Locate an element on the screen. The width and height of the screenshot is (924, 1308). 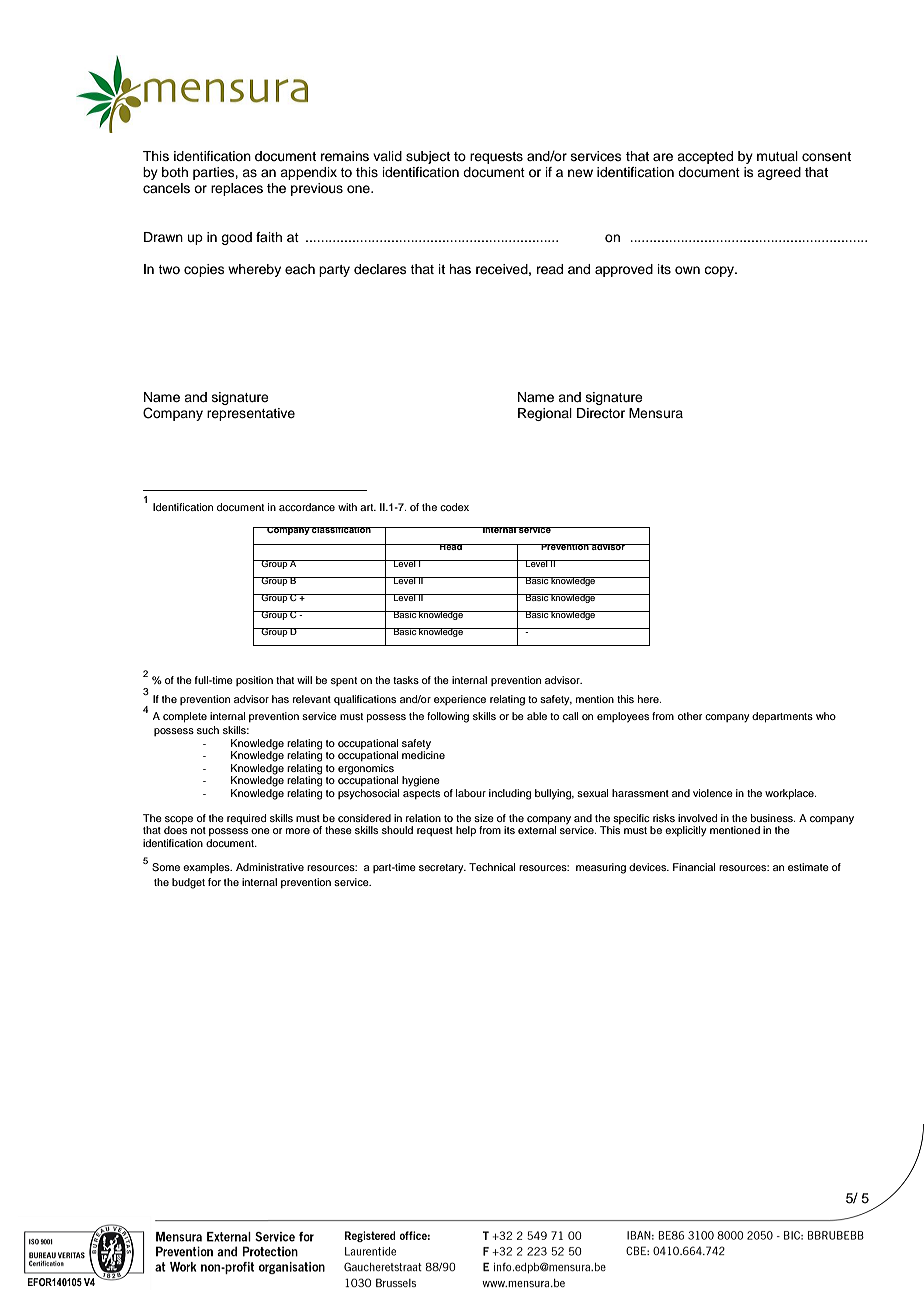
replaces is located at coordinates (237, 189).
